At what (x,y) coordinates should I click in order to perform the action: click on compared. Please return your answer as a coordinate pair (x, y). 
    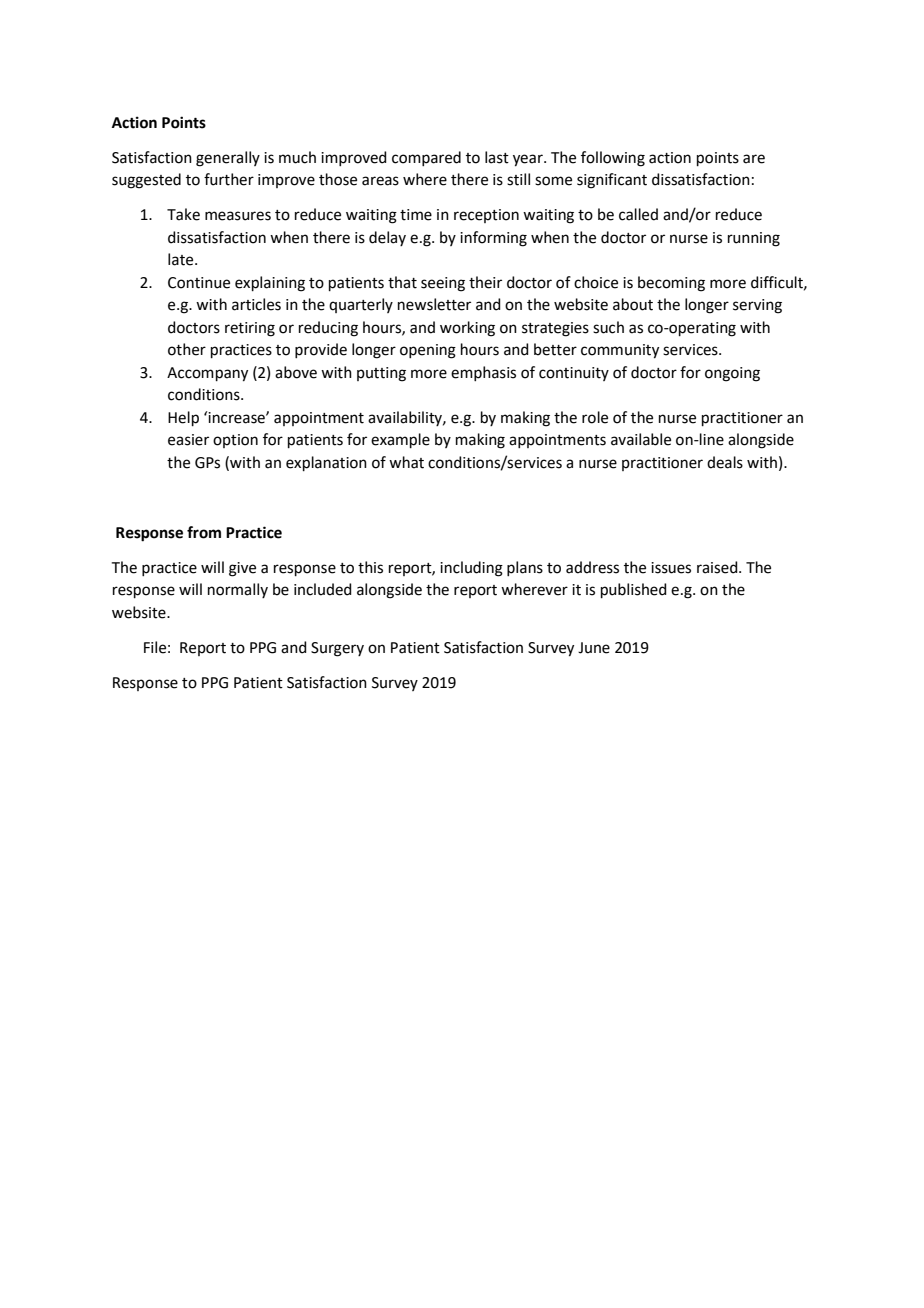
    Looking at the image, I should click on (426, 158).
